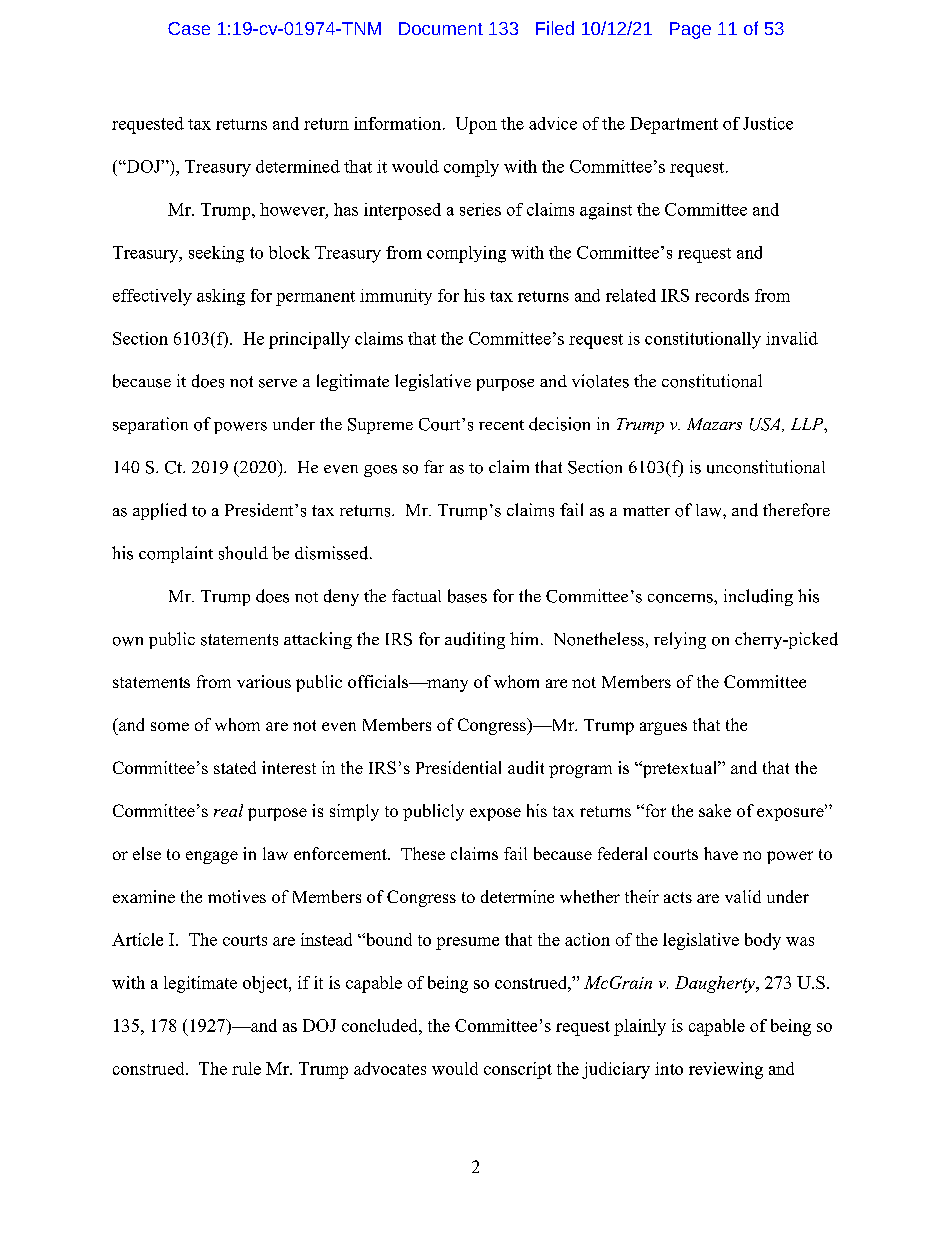  Describe the element at coordinates (680, 640) in the document. I see `relying` at that location.
